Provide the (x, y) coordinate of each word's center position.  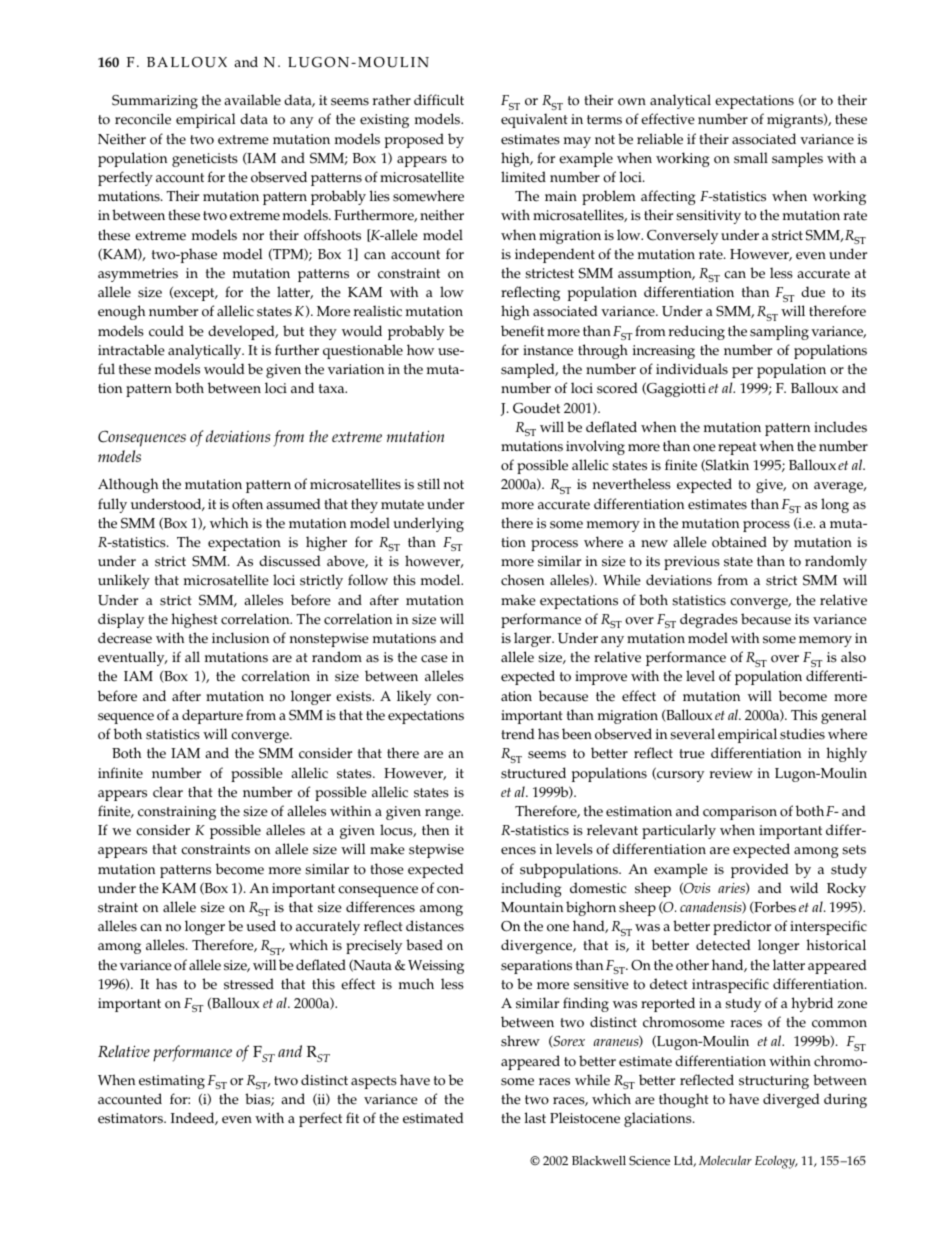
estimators (131, 1118)
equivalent (534, 120)
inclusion (240, 638)
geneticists (205, 160)
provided (760, 870)
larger (534, 639)
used (261, 926)
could (166, 331)
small (751, 158)
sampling (779, 332)
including (531, 889)
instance (548, 350)
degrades (709, 620)
